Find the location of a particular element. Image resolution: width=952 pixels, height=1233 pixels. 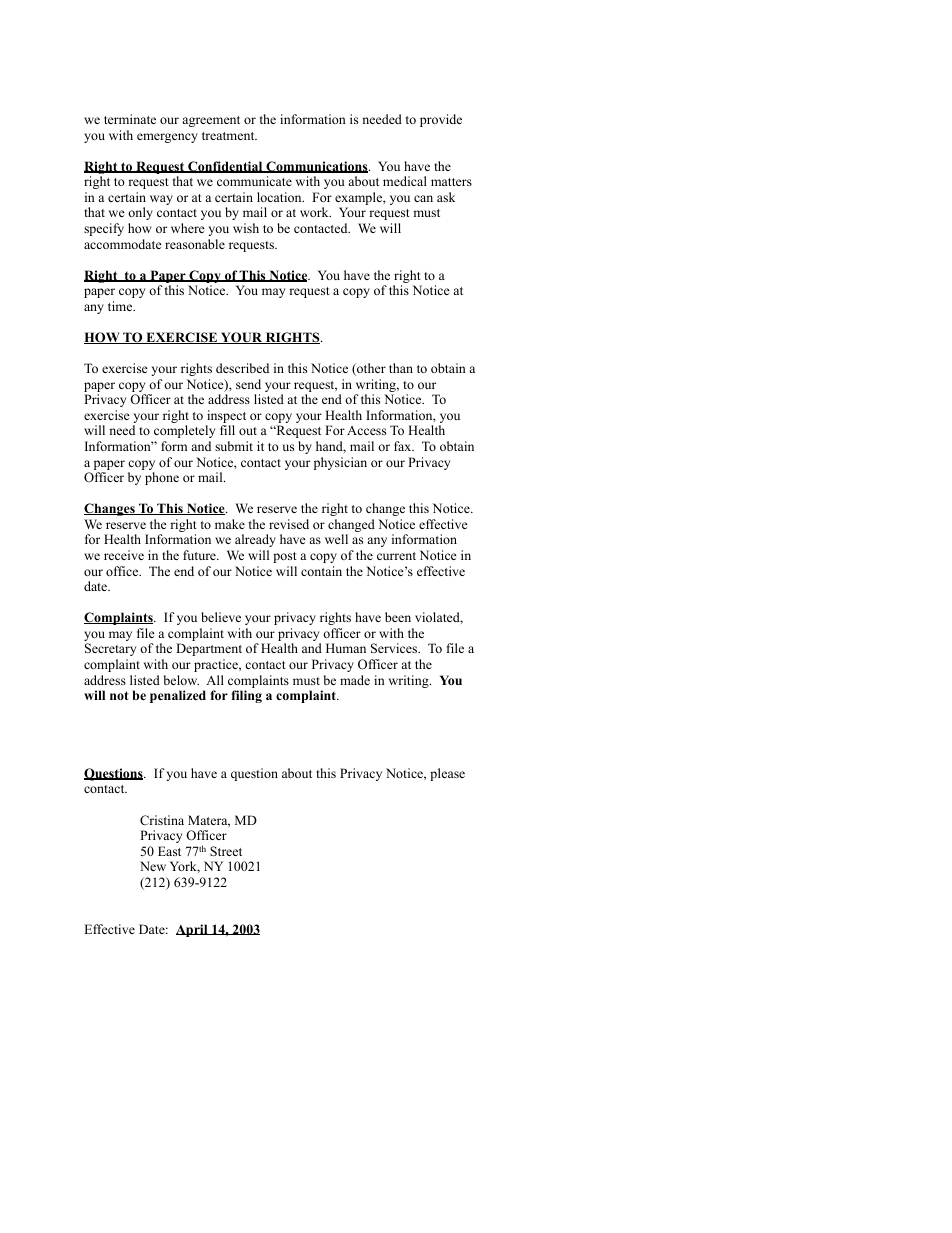

filing is located at coordinates (246, 696).
